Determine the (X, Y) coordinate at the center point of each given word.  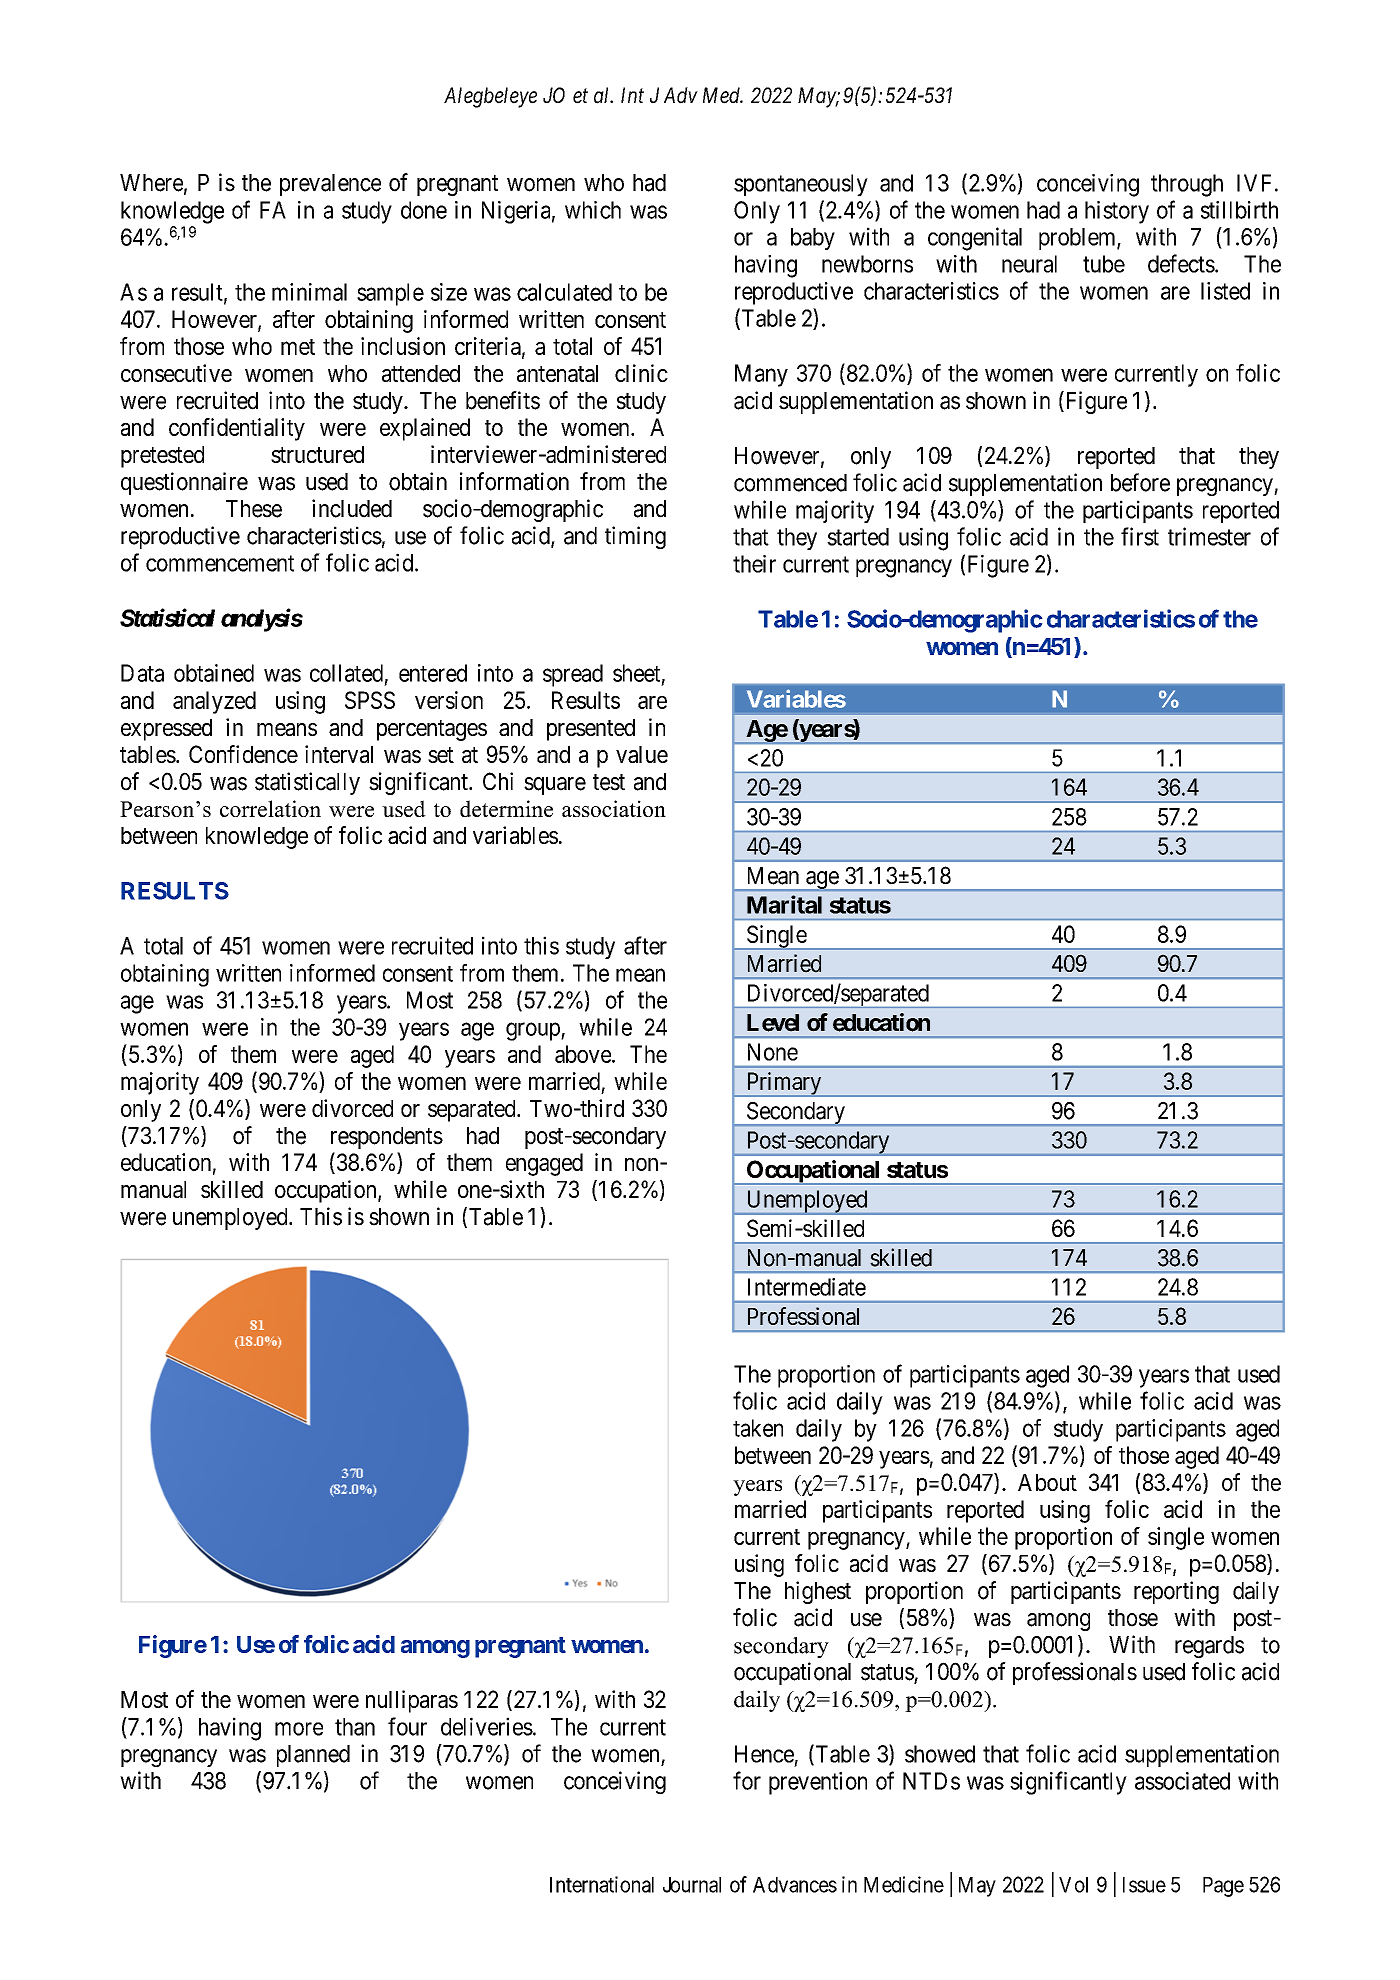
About (1047, 1482)
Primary (784, 1084)
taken (758, 1428)
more (299, 1729)
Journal (692, 1885)
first (1140, 536)
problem (1078, 239)
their (754, 564)
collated (346, 673)
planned (313, 1756)
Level (773, 1023)
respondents (387, 1138)
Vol (1073, 1885)
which (593, 210)
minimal (309, 292)
